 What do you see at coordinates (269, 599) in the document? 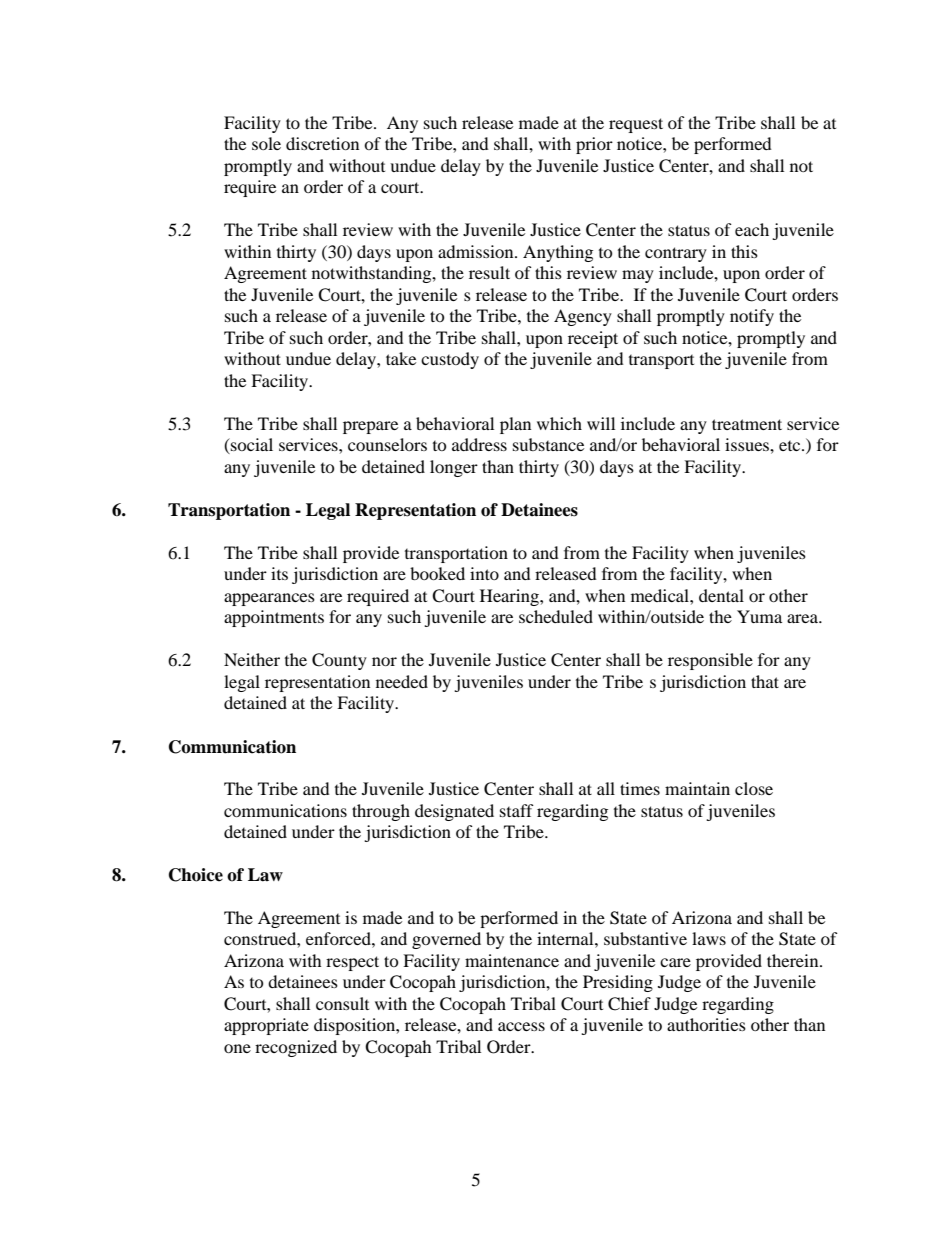
I see `appearances` at bounding box center [269, 599].
